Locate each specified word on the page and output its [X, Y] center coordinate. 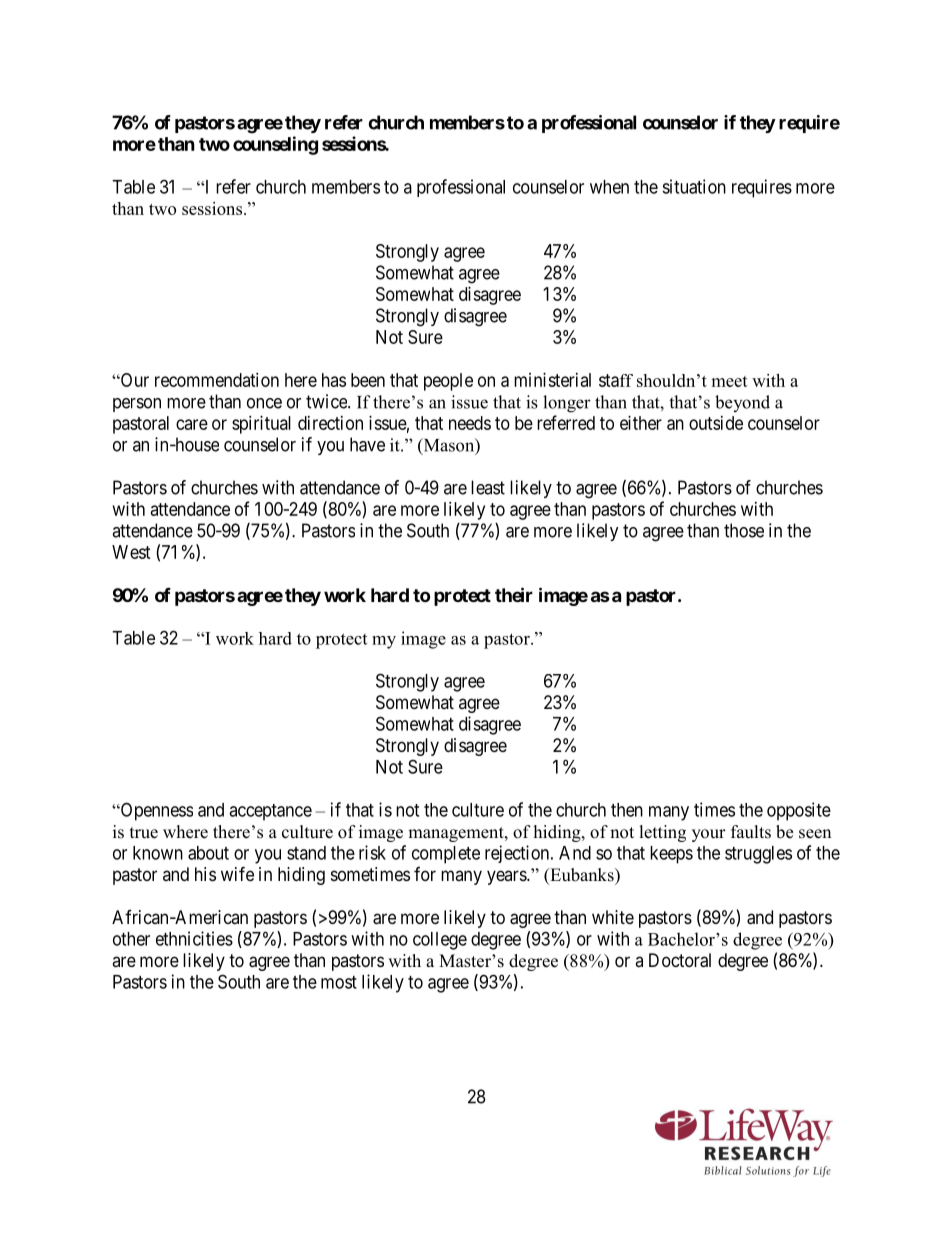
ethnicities [194, 938]
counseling [275, 145]
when [609, 187]
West [131, 552]
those [744, 530]
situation [694, 186]
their [514, 594]
